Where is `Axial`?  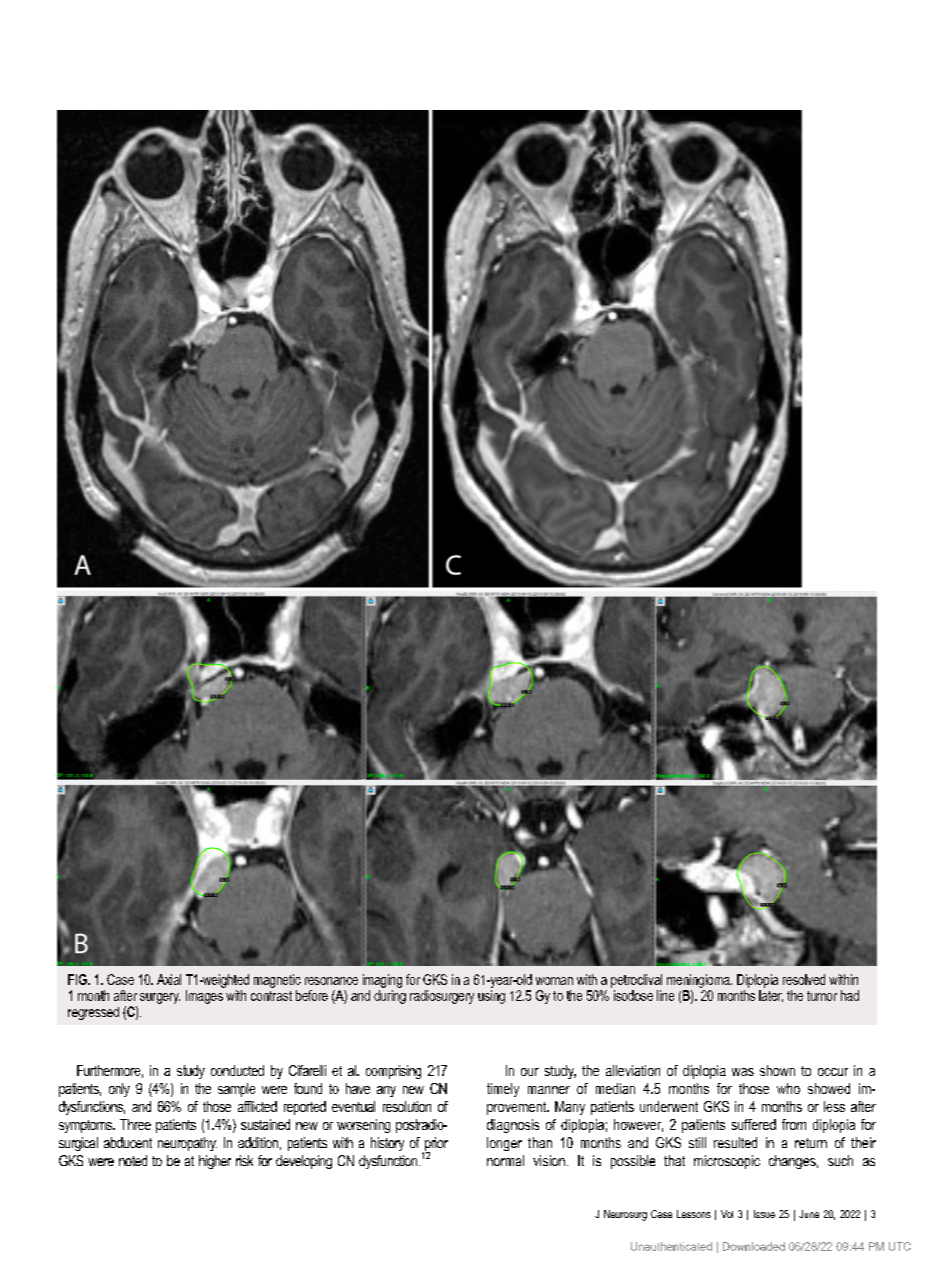 Axial is located at coordinates (169, 979).
